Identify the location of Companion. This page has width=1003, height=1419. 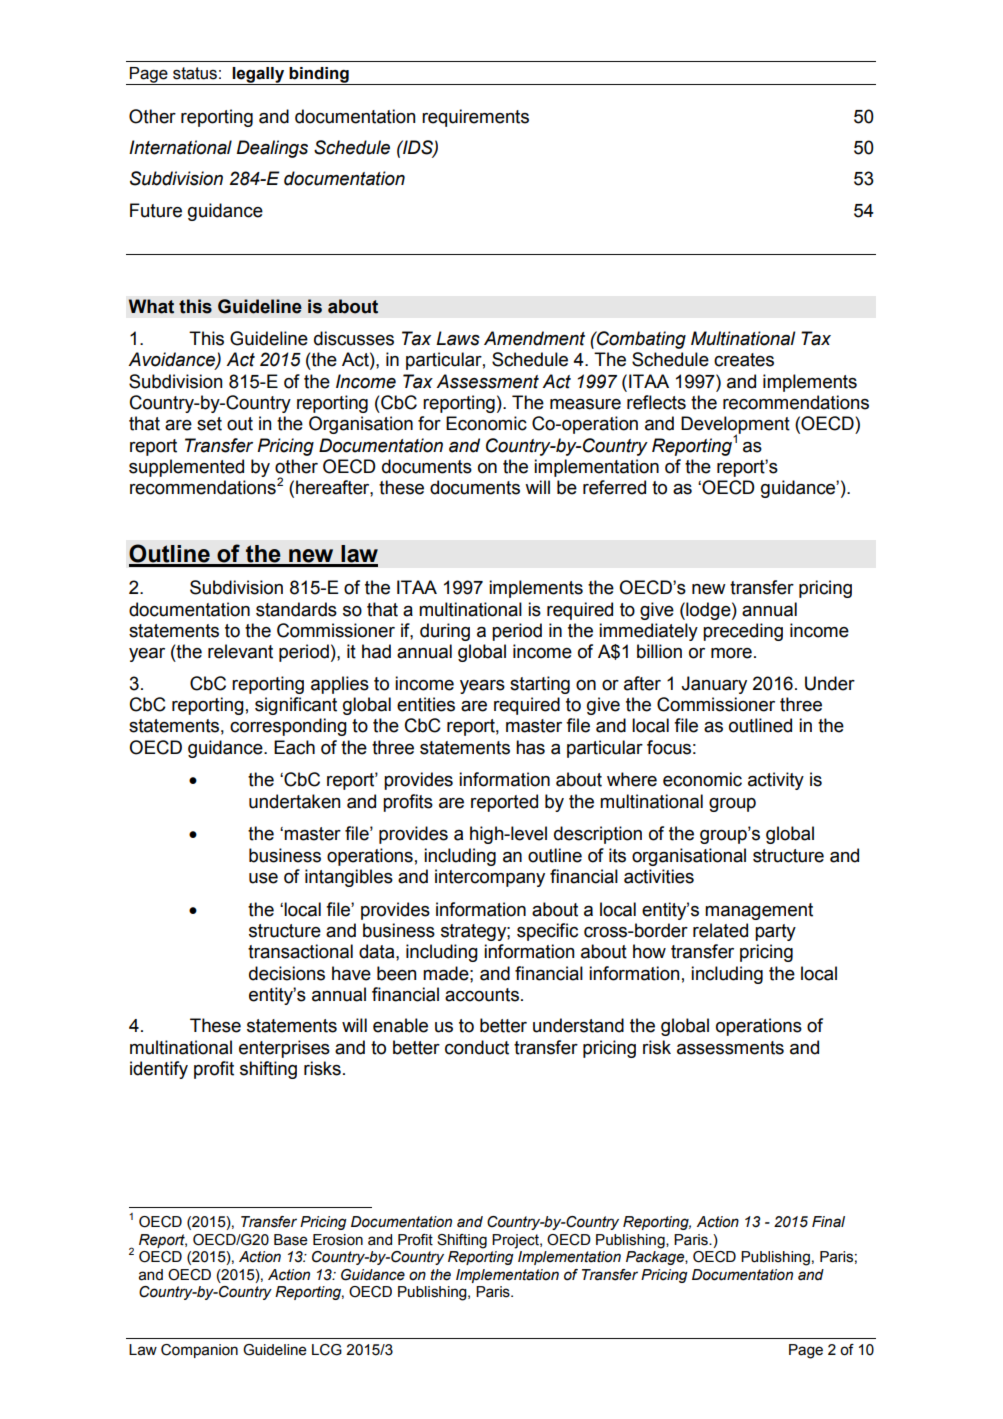
(199, 1351).
